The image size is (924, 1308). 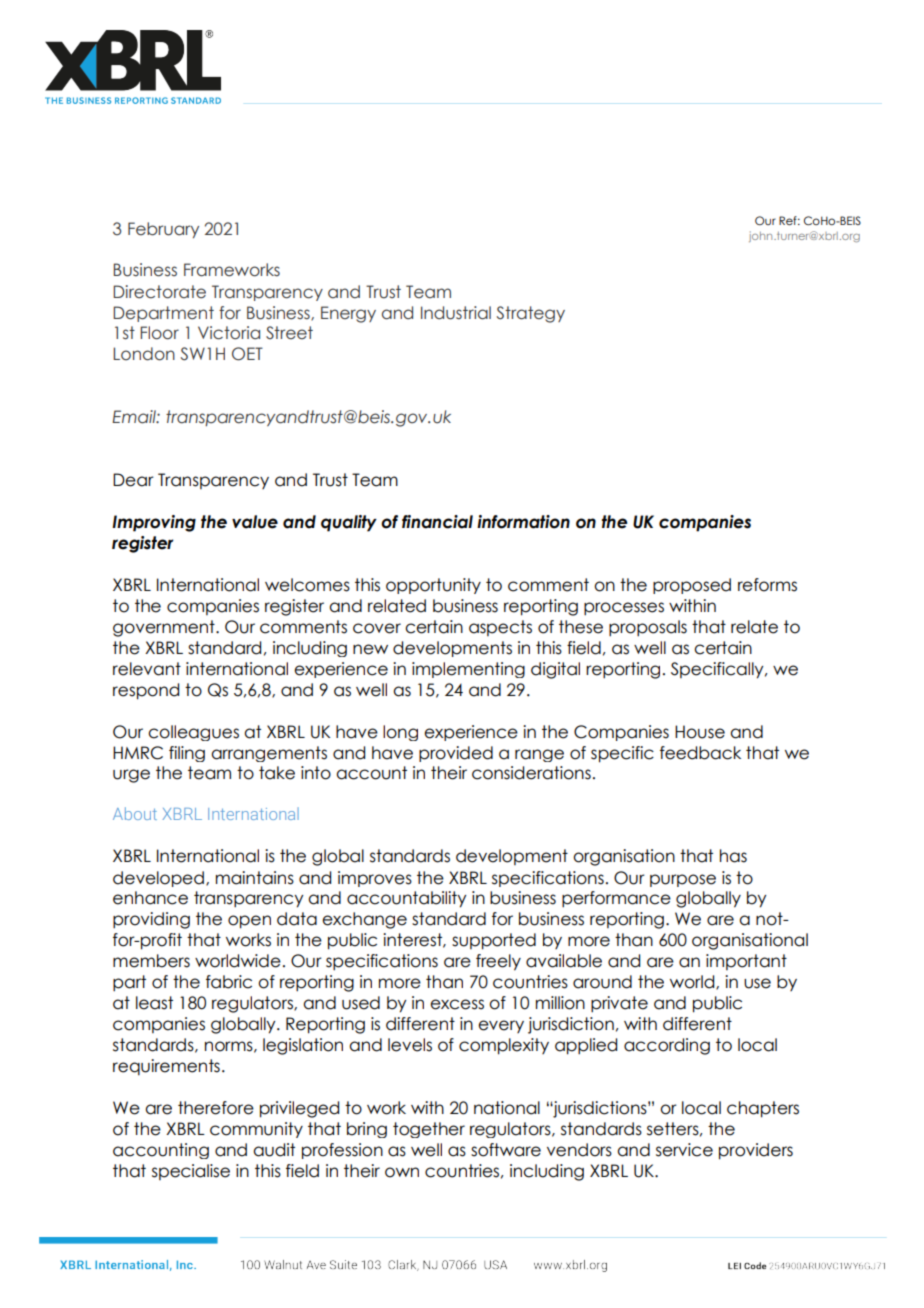 I want to click on specialise, so click(x=191, y=1172).
